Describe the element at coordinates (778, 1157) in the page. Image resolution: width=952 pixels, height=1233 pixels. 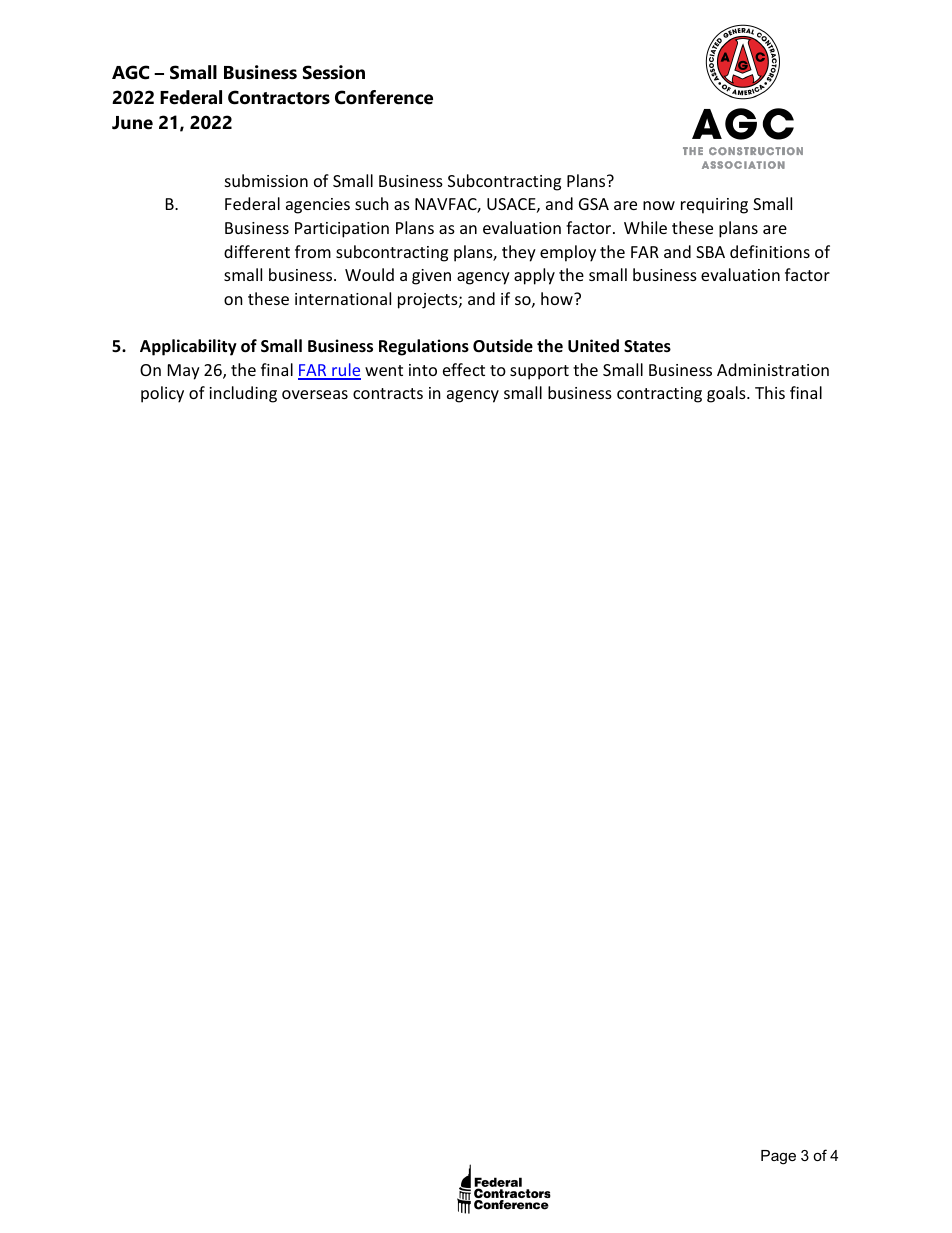
I see `Page` at that location.
